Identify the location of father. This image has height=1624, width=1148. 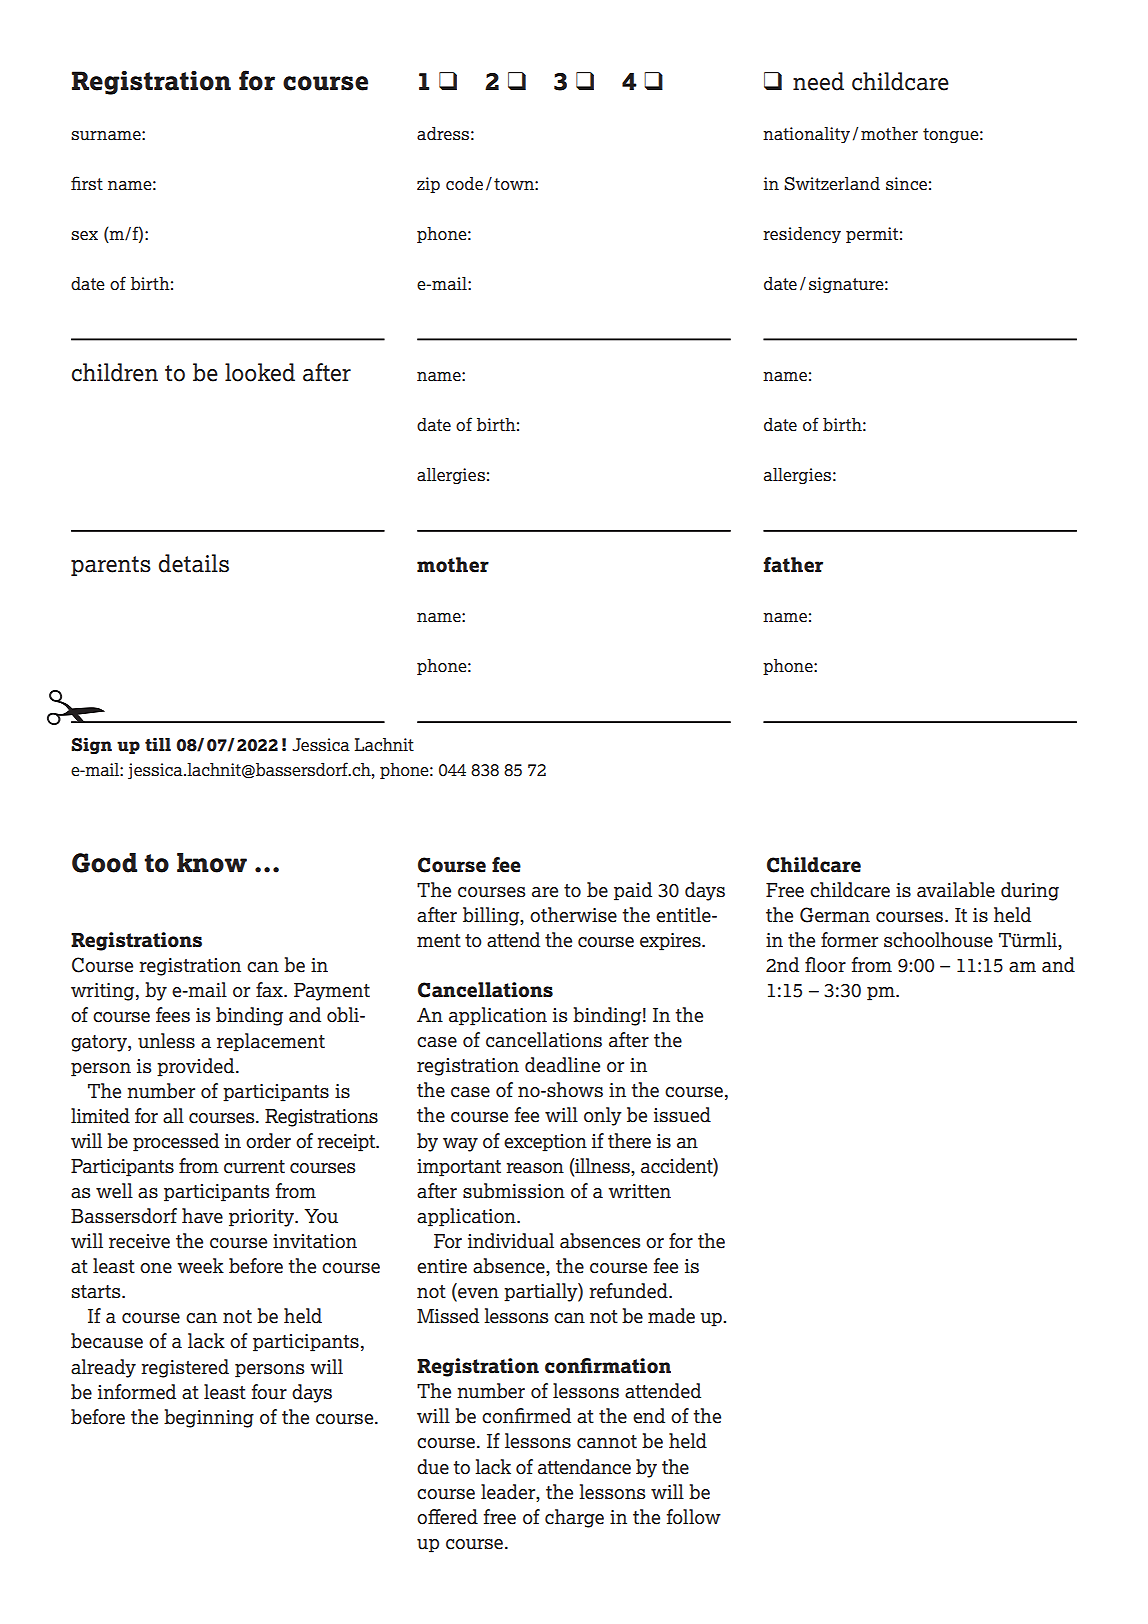
(793, 565).
